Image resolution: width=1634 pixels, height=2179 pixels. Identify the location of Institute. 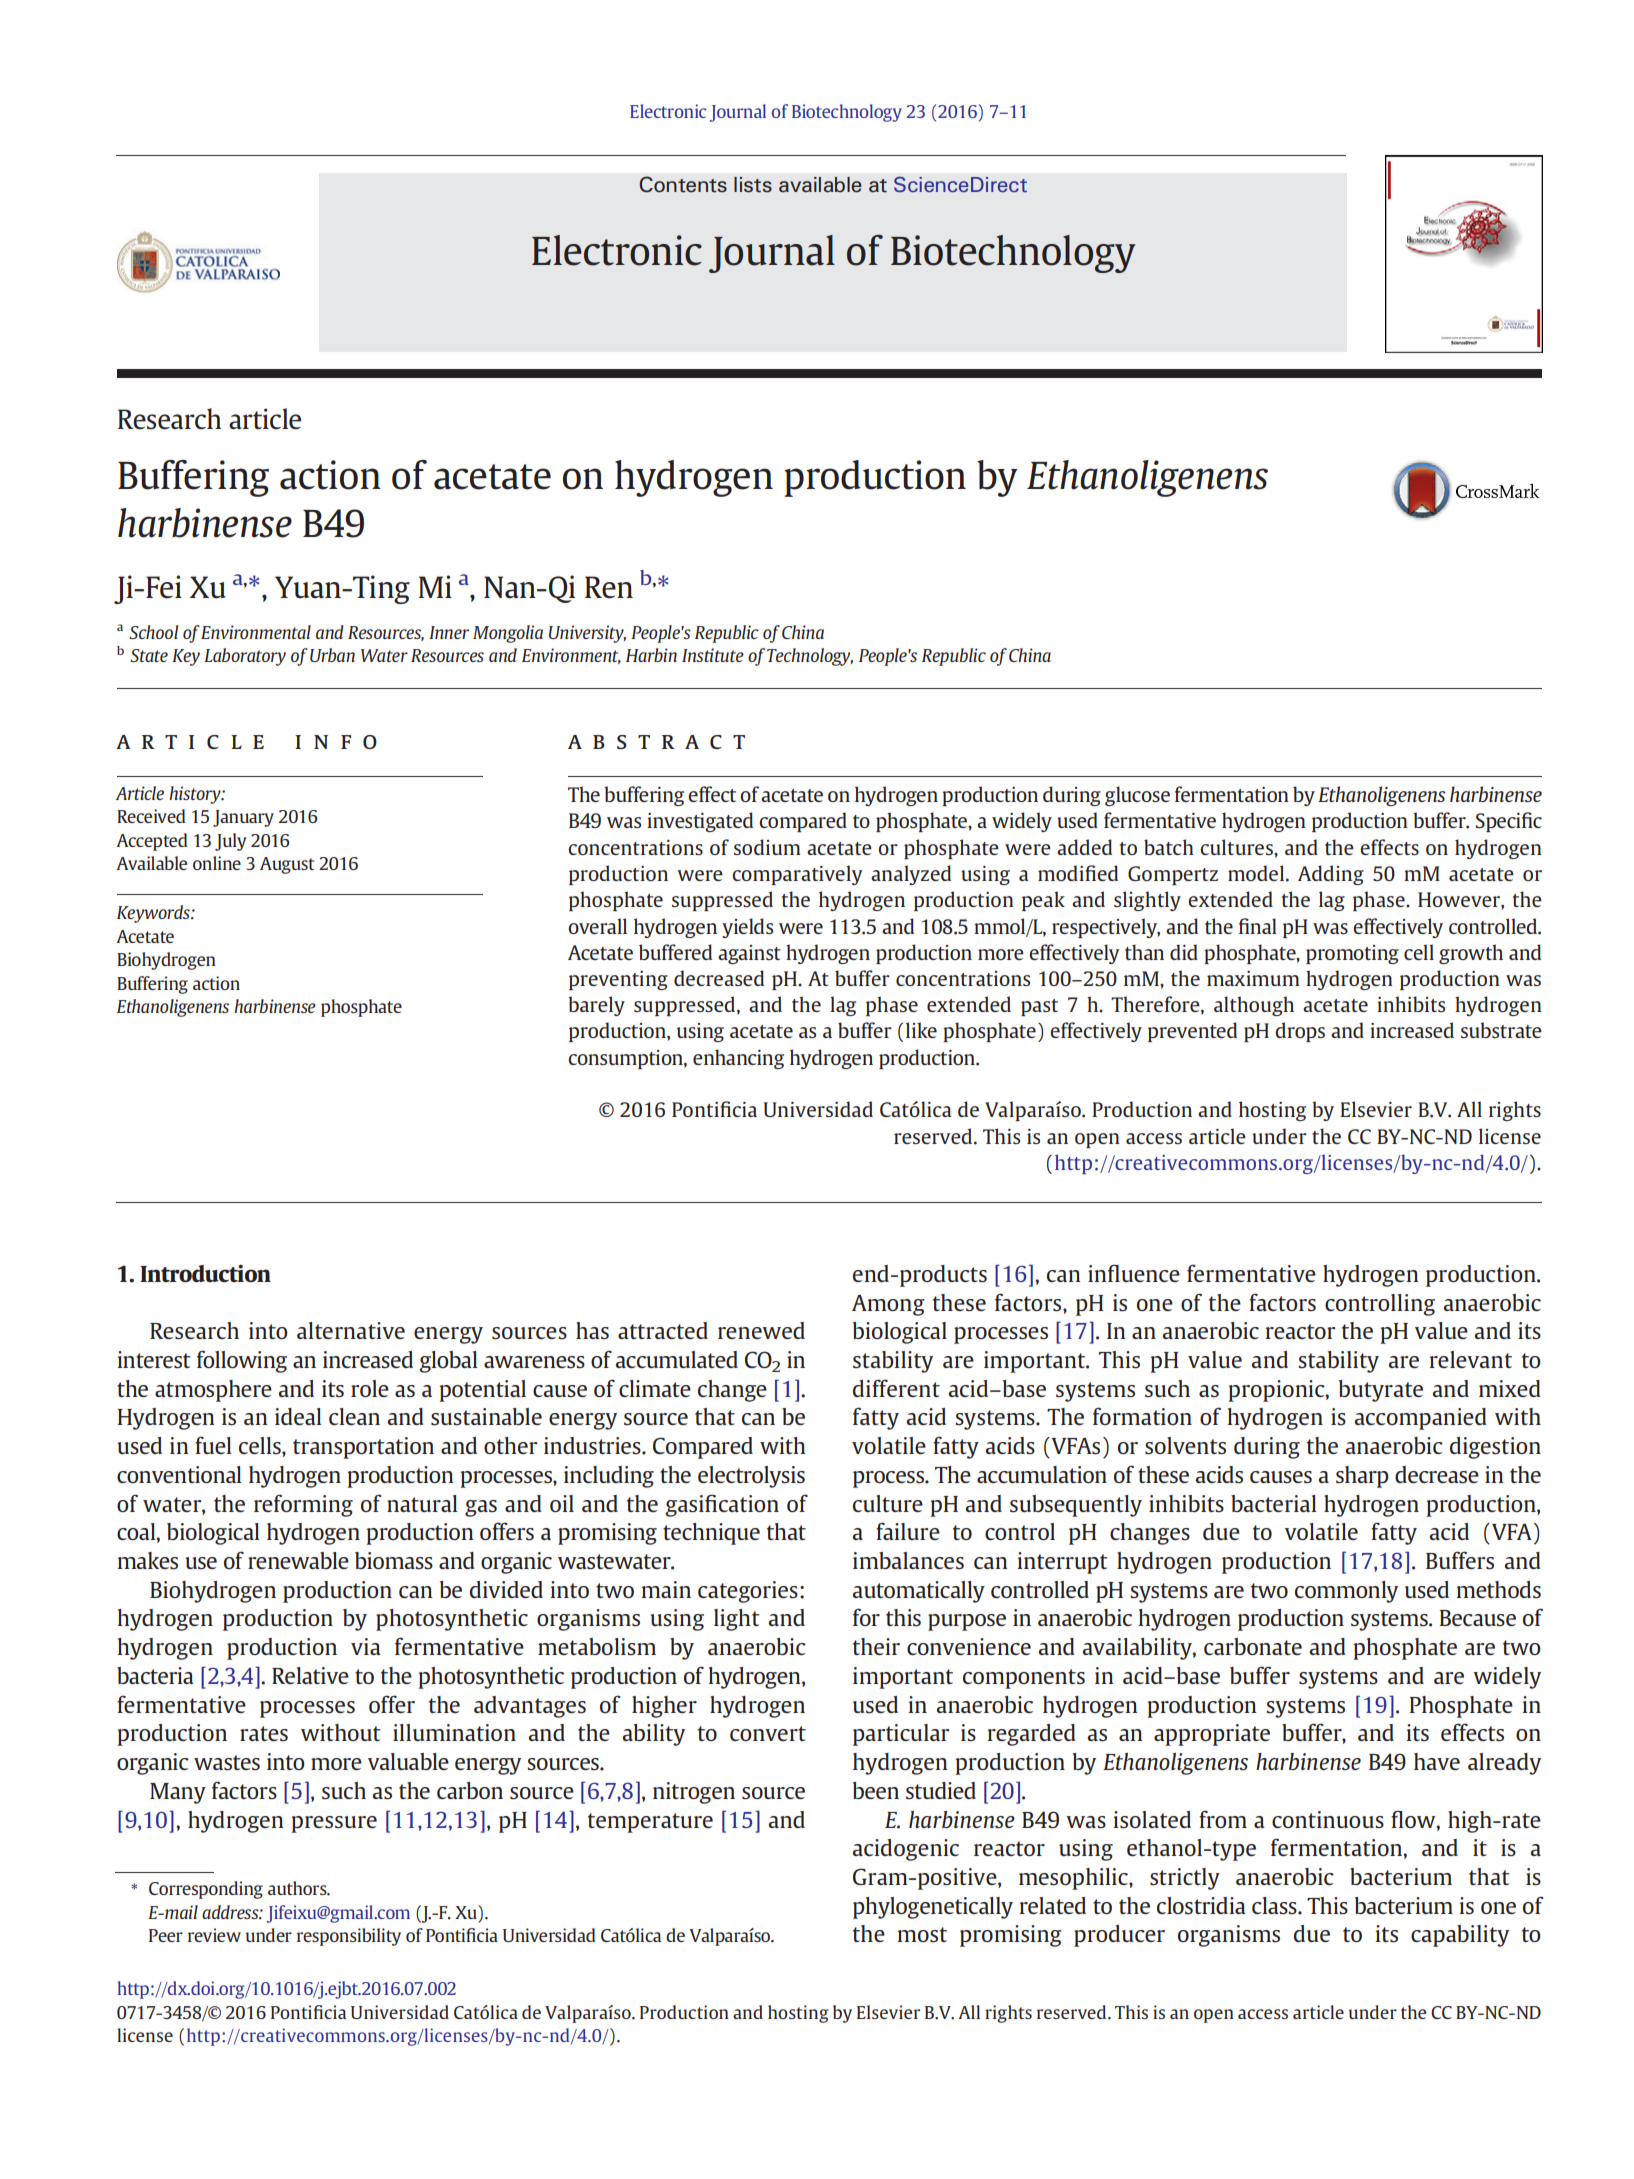
(713, 655).
